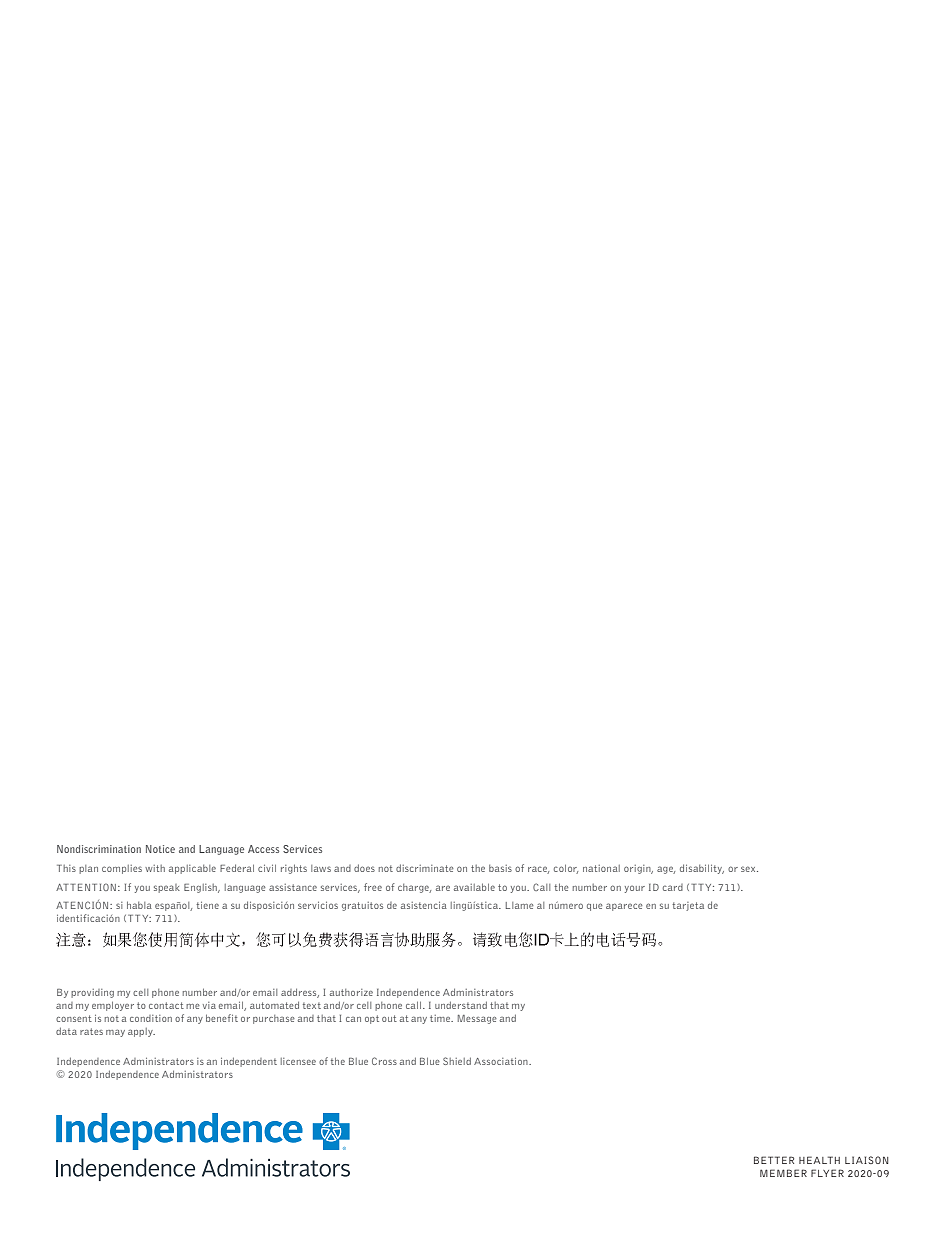 Image resolution: width=952 pixels, height=1233 pixels. I want to click on Notice, so click(160, 849).
